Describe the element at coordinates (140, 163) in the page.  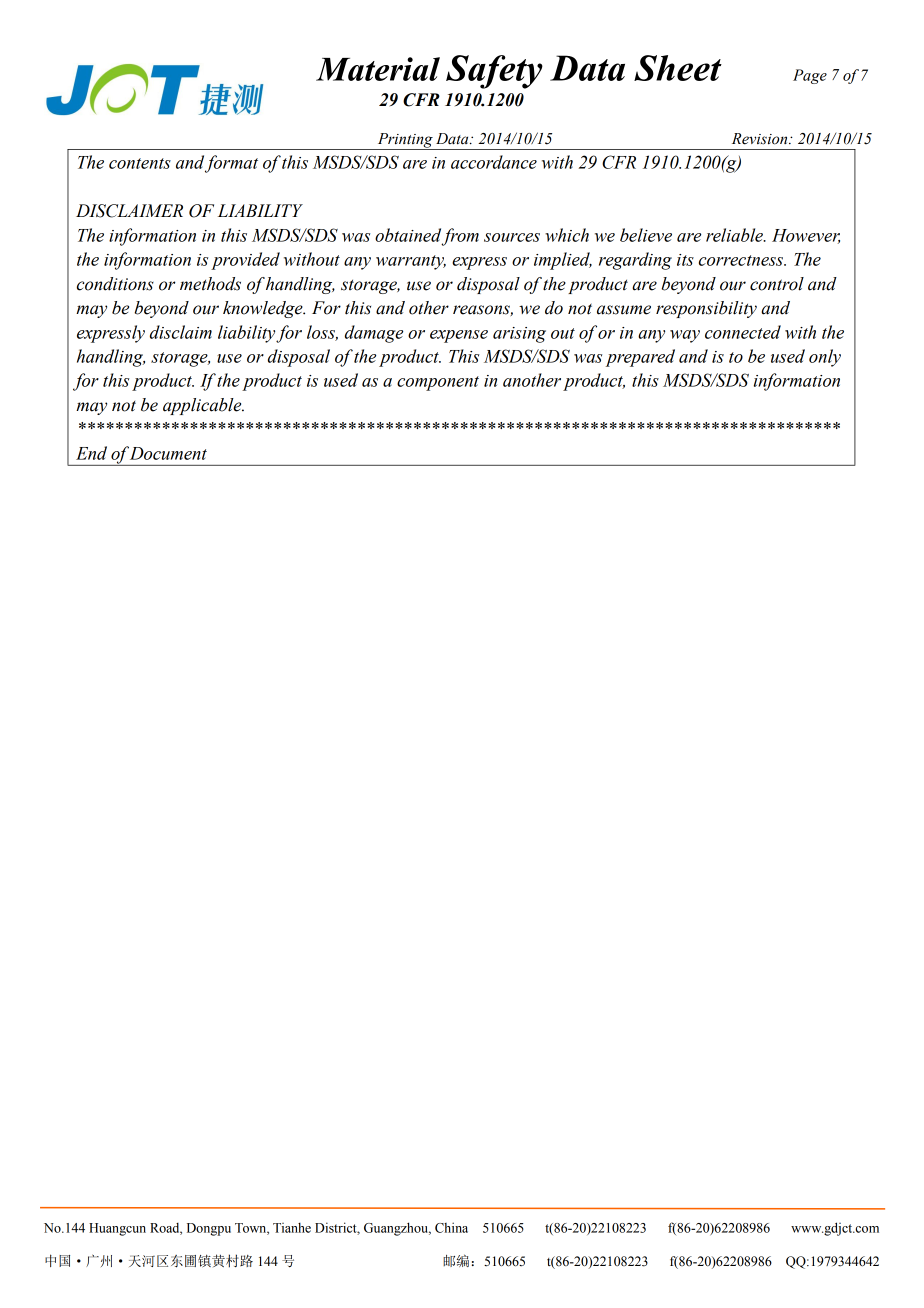
I see `contents` at that location.
